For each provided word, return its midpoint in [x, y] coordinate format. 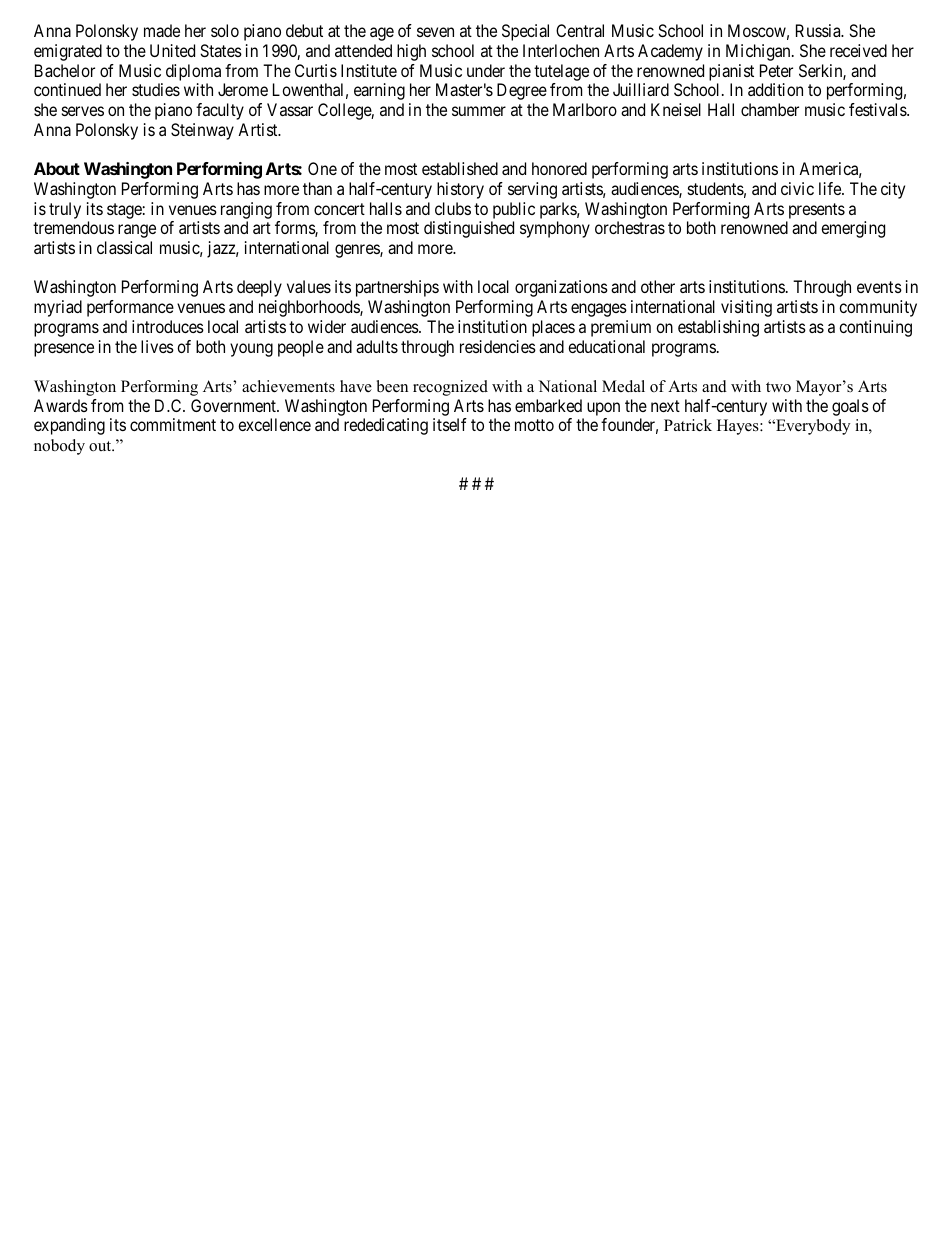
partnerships [397, 288]
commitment [173, 424]
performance [130, 308]
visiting [746, 308]
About [57, 168]
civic [797, 188]
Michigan [759, 52]
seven [435, 32]
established [460, 168]
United [172, 50]
